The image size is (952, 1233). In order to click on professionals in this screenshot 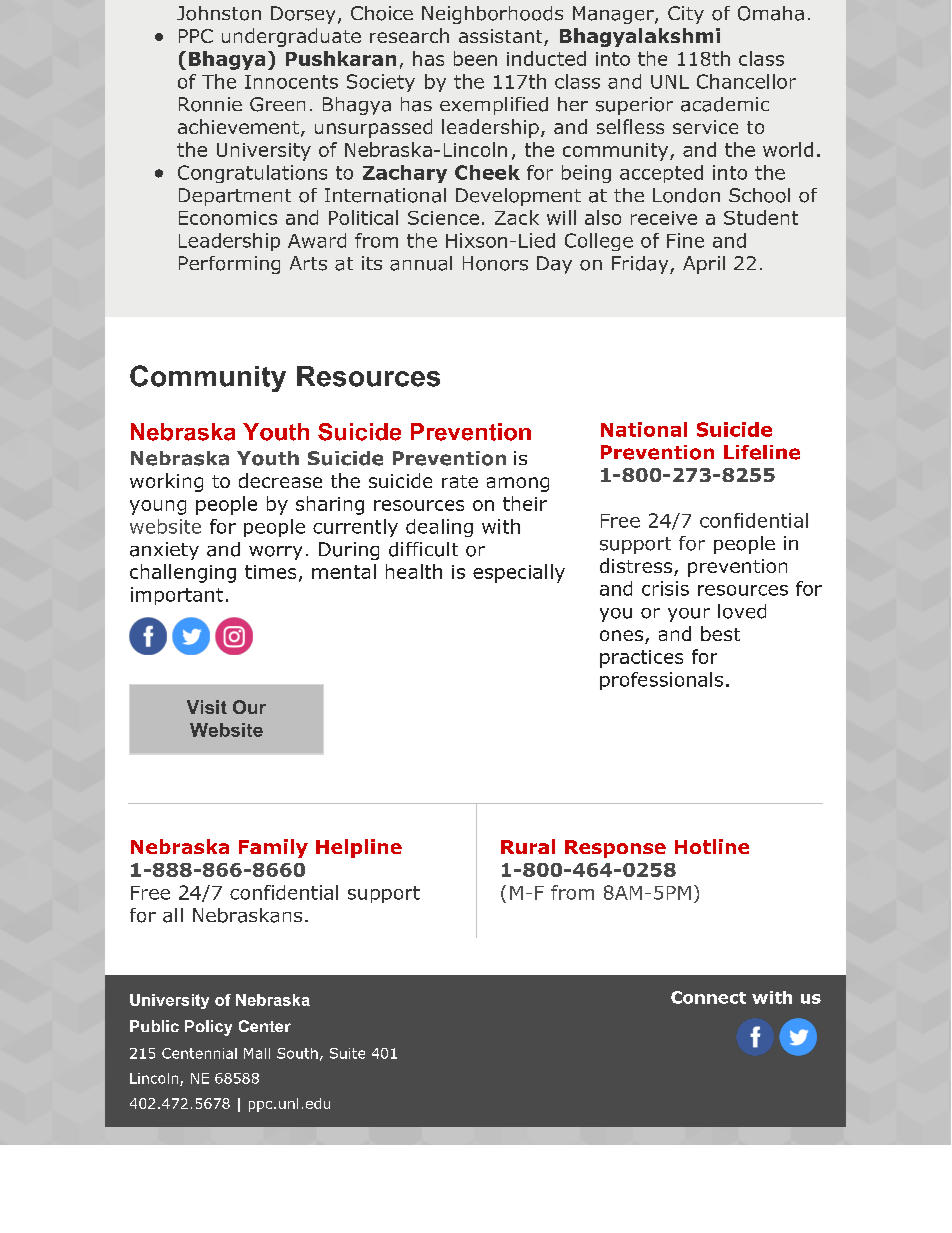, I will do `click(661, 681)`.
